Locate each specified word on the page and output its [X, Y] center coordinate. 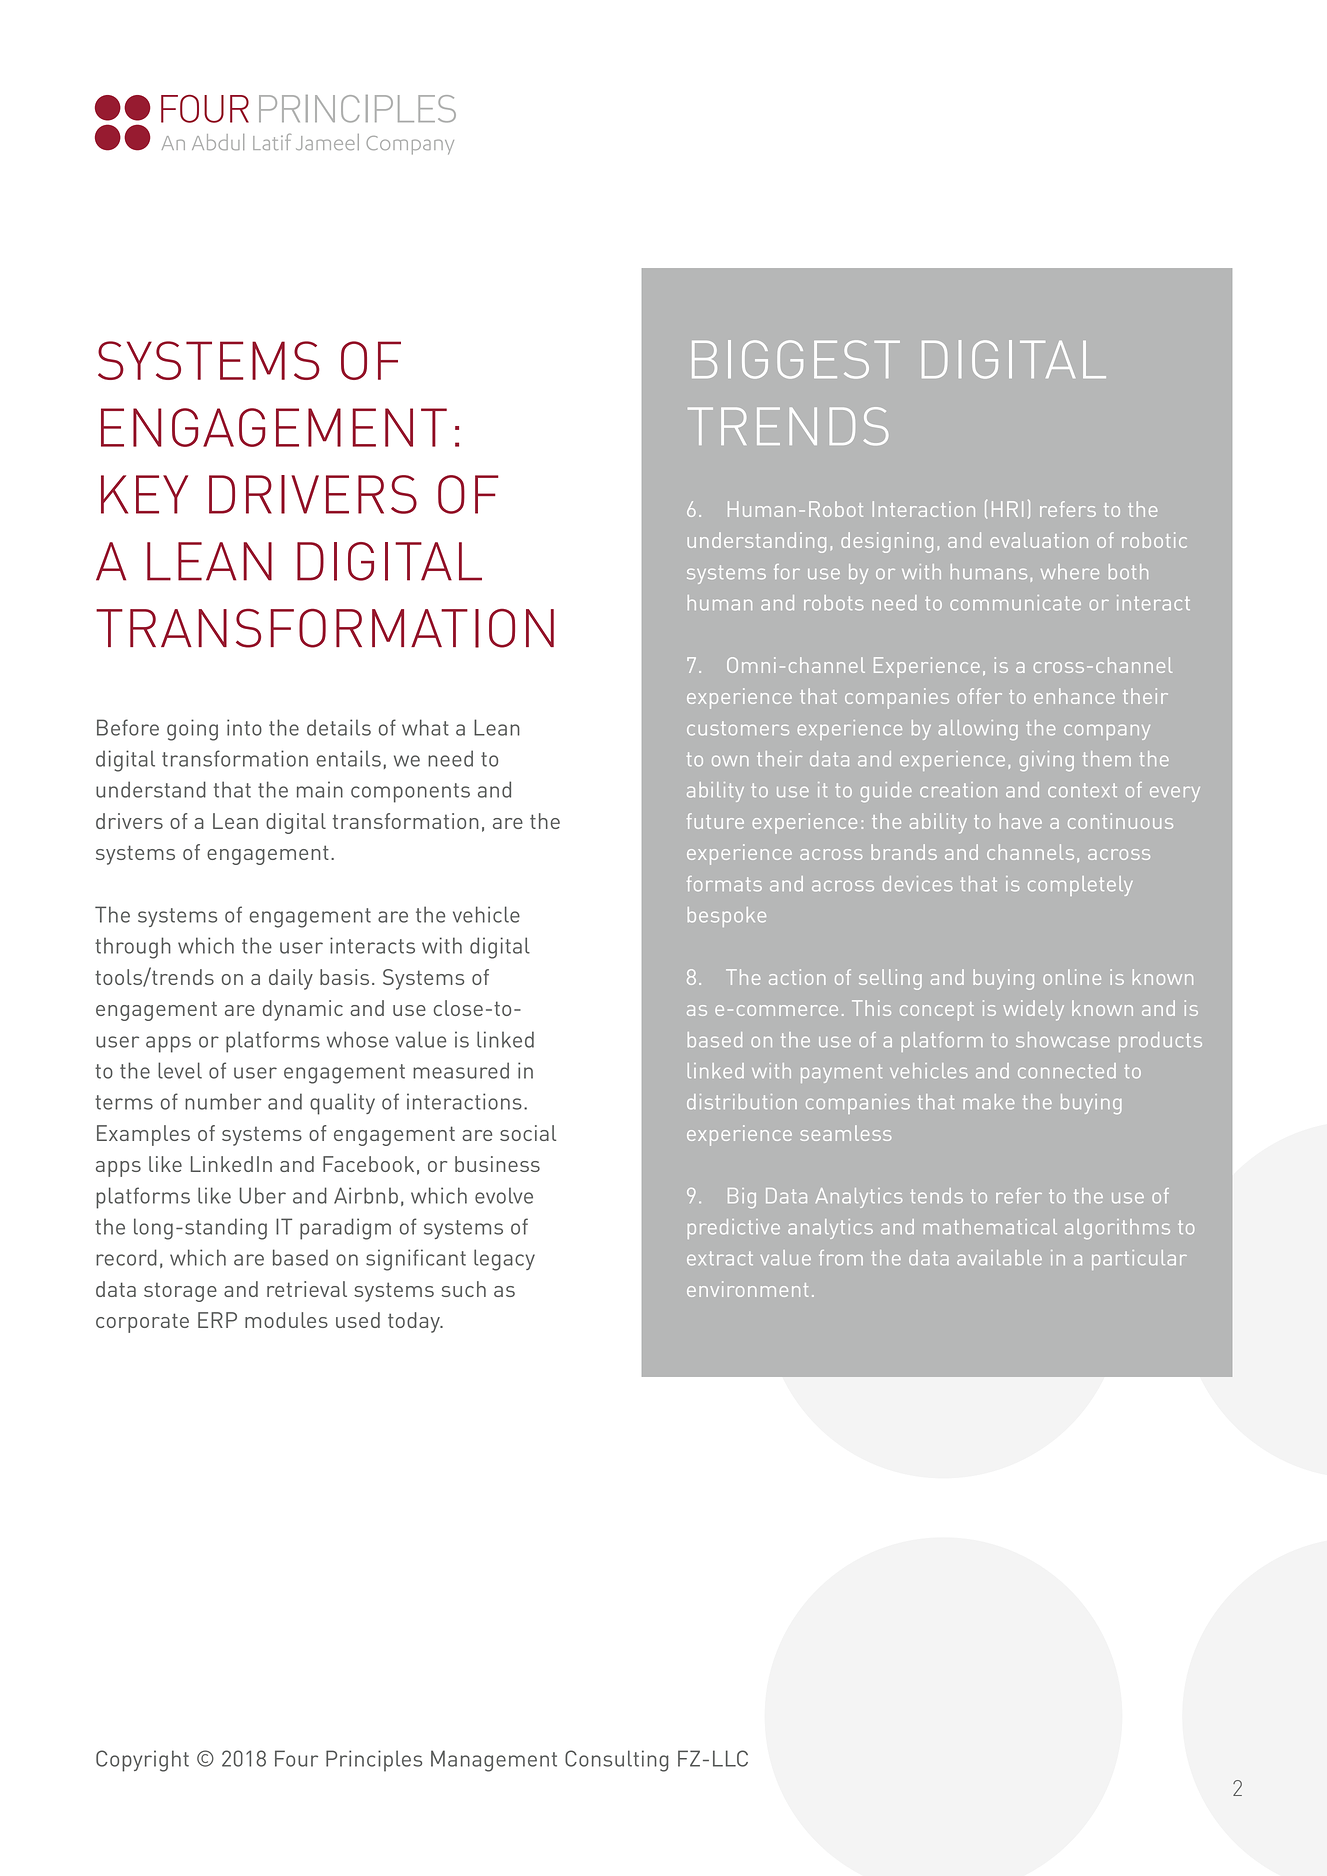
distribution [742, 1101]
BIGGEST [796, 359]
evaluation [1039, 540]
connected [1067, 1070]
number [223, 1101]
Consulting [617, 1761]
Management [494, 1761]
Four [296, 1758]
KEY [144, 494]
